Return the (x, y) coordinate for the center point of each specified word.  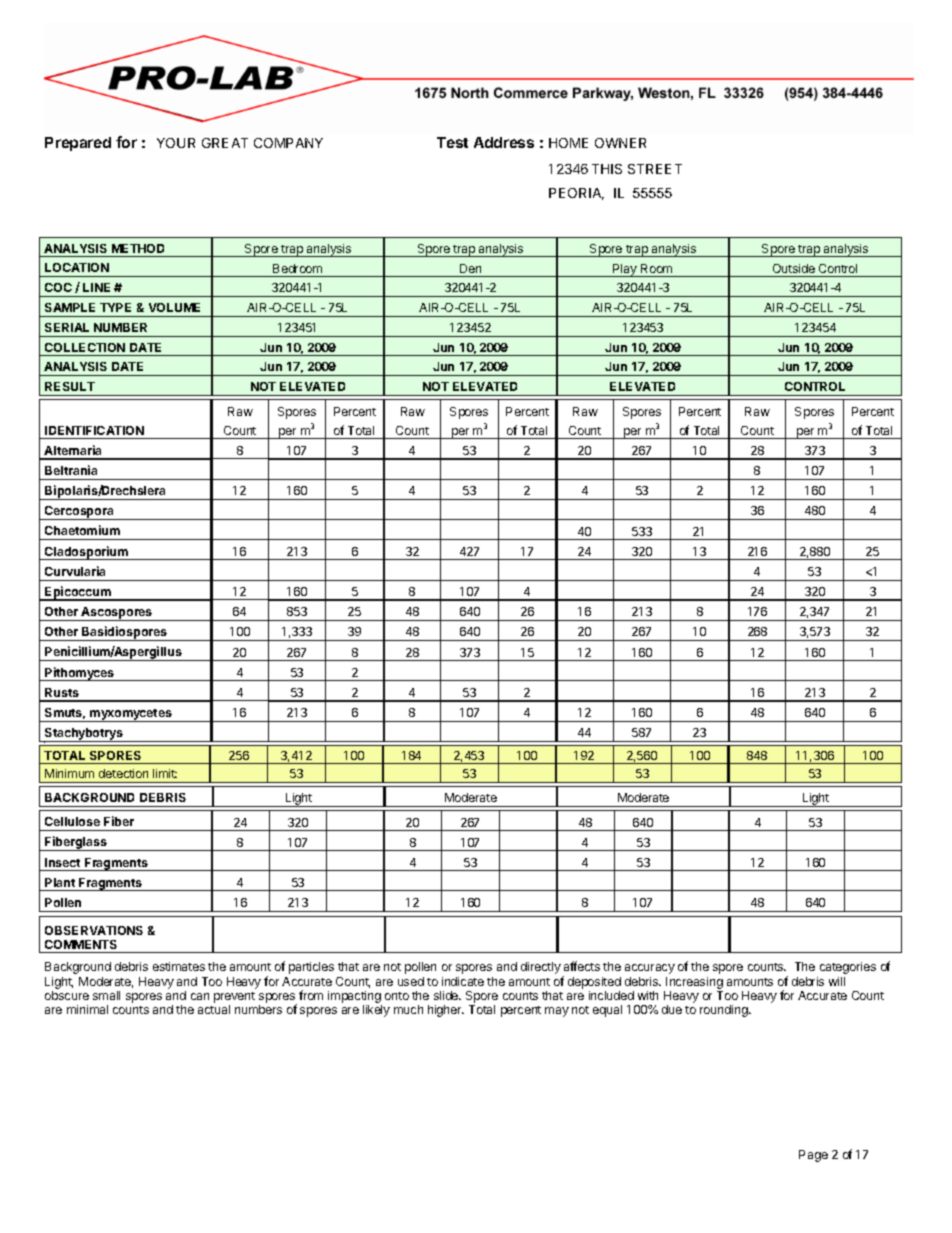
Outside (794, 268)
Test (452, 142)
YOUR (176, 143)
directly (541, 968)
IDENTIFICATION (94, 430)
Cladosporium (86, 553)
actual (214, 1009)
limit (165, 773)
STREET (655, 169)
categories (848, 968)
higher (446, 1011)
